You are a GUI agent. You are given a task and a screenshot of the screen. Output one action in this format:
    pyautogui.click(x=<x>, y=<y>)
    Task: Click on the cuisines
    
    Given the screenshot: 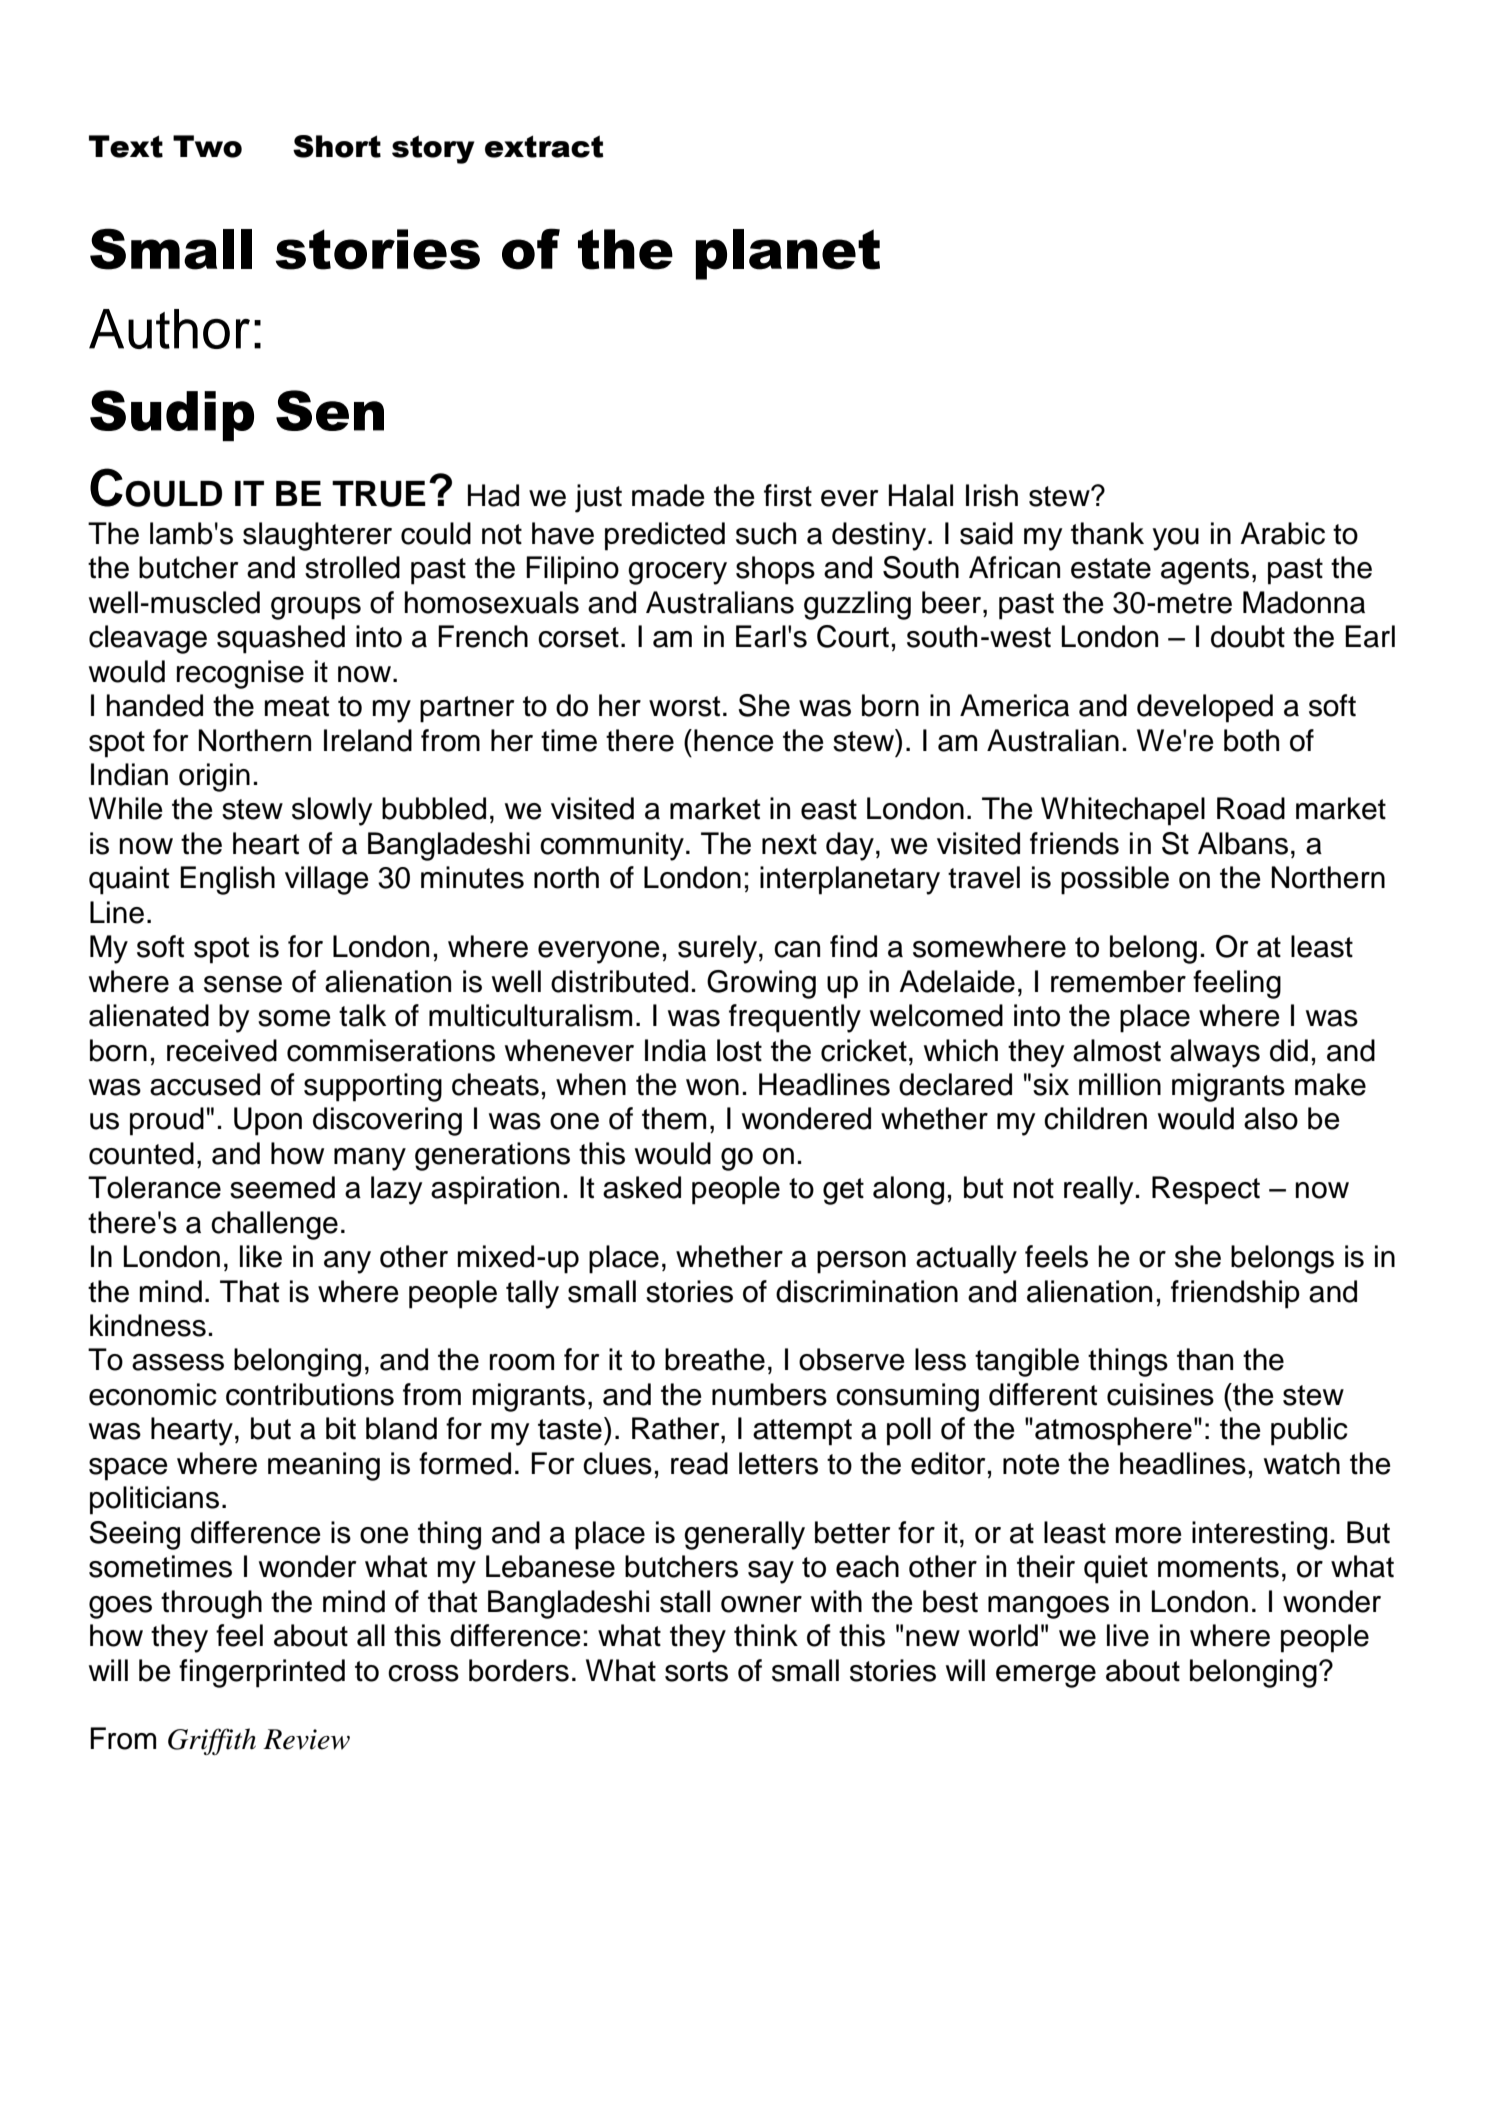 What is the action you would take?
    pyautogui.click(x=1160, y=1394)
